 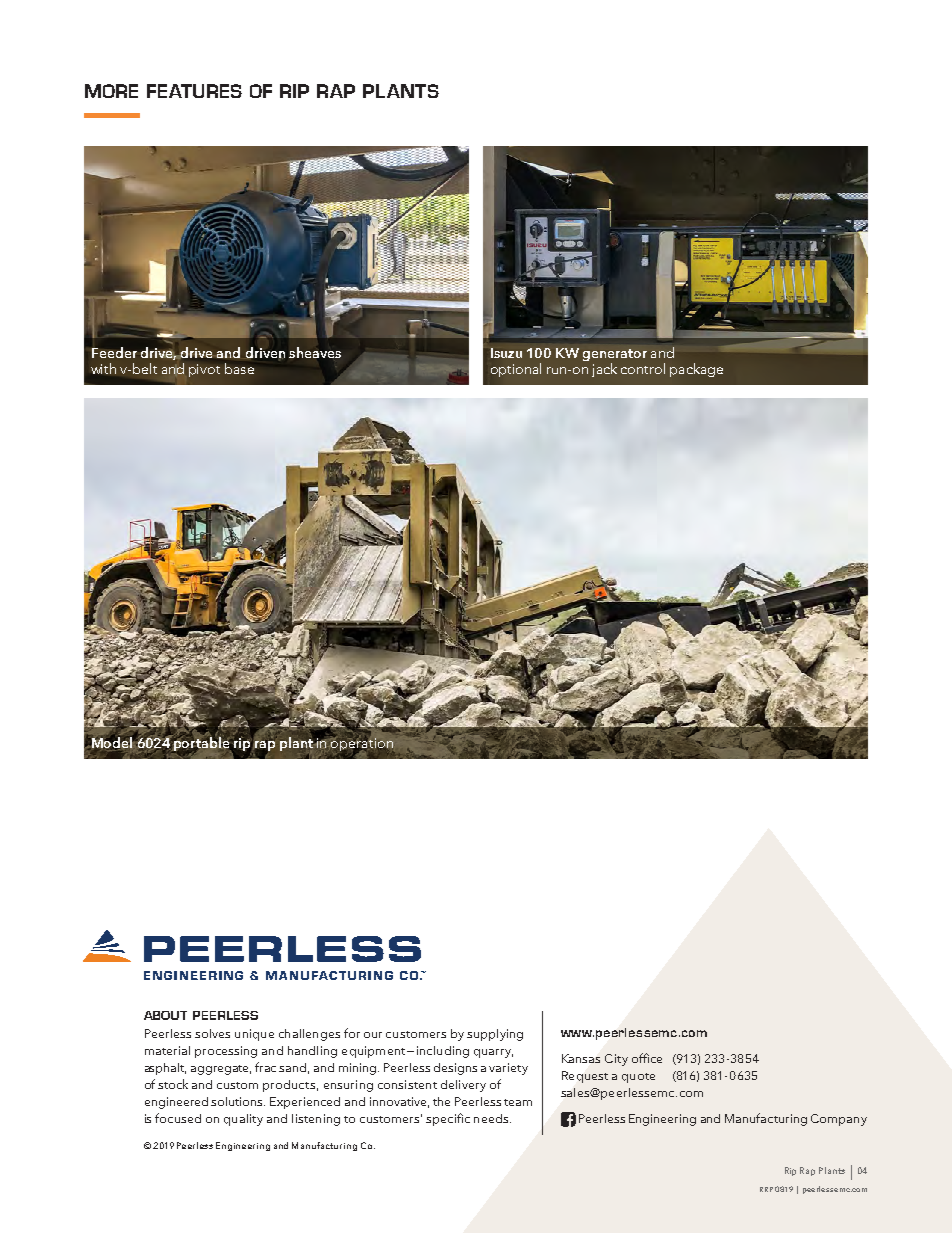 What do you see at coordinates (647, 1058) in the screenshot?
I see `office` at bounding box center [647, 1058].
